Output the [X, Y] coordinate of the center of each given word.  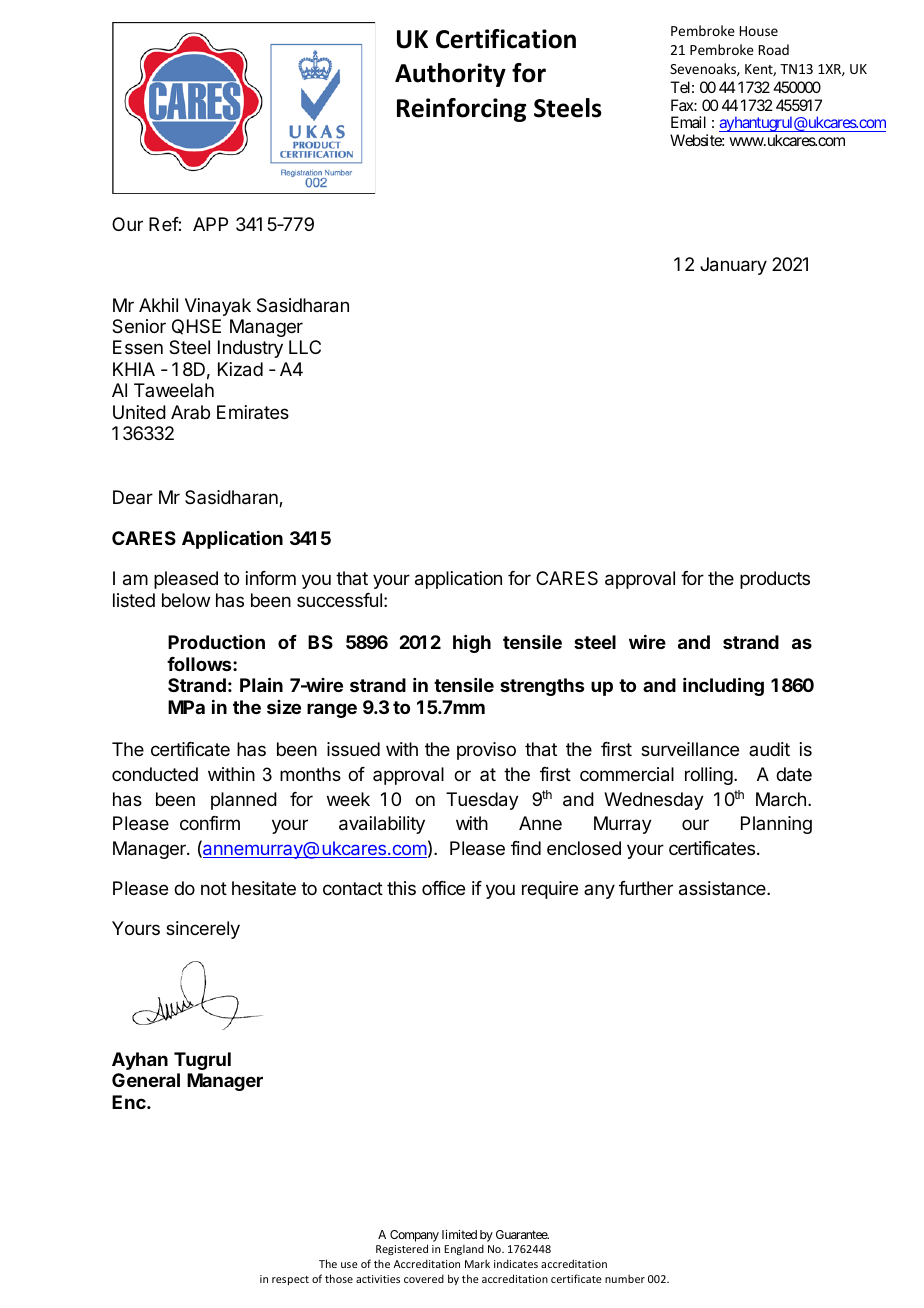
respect [290, 1280]
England [464, 1249]
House [759, 31]
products [775, 580]
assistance [723, 888]
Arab [190, 412]
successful [339, 600]
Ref [164, 224]
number [625, 1278]
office [443, 888]
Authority [450, 75]
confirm [210, 823]
